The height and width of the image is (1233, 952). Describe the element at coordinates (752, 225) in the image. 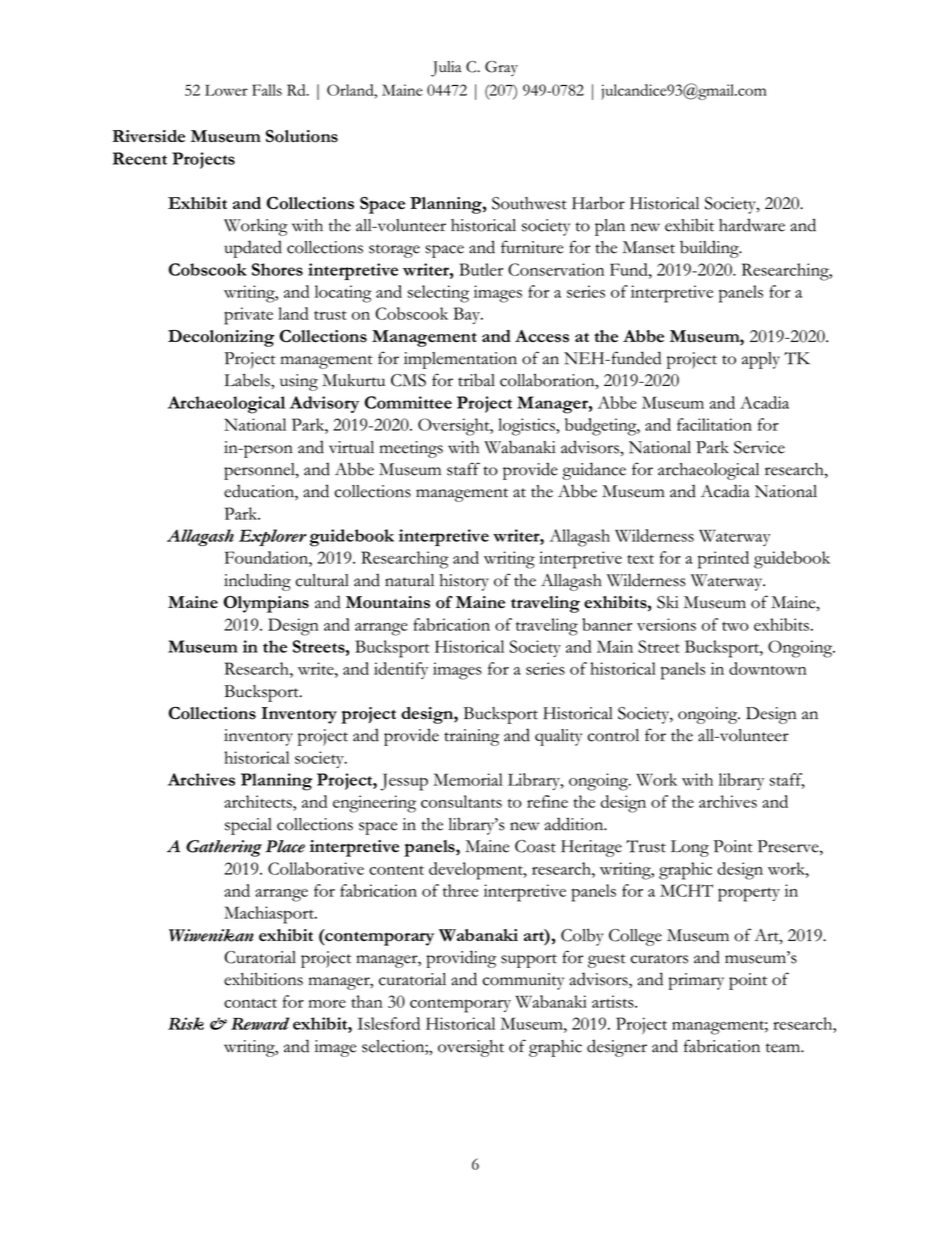

I see `hardware` at that location.
